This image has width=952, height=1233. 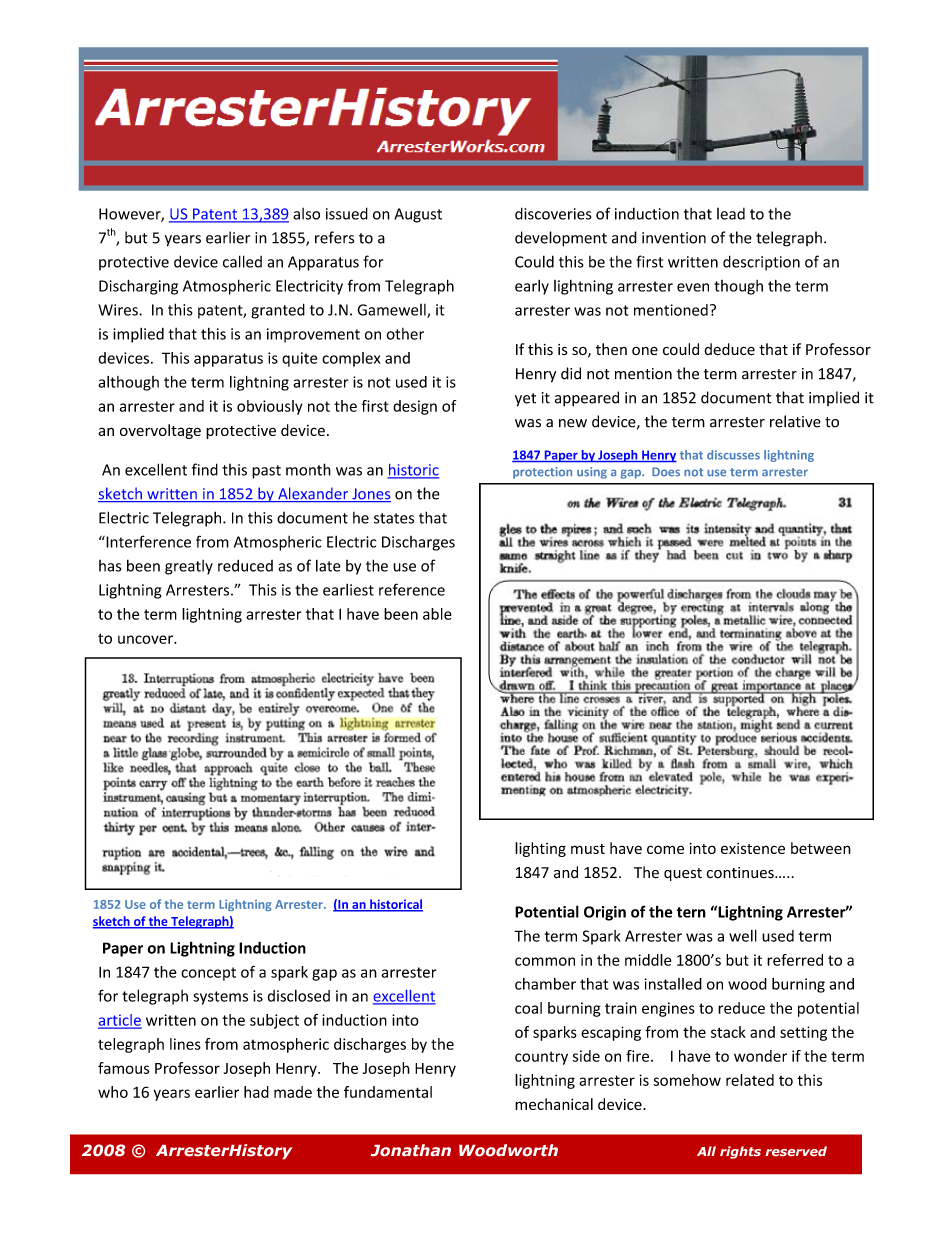 I want to click on find, so click(x=205, y=469).
